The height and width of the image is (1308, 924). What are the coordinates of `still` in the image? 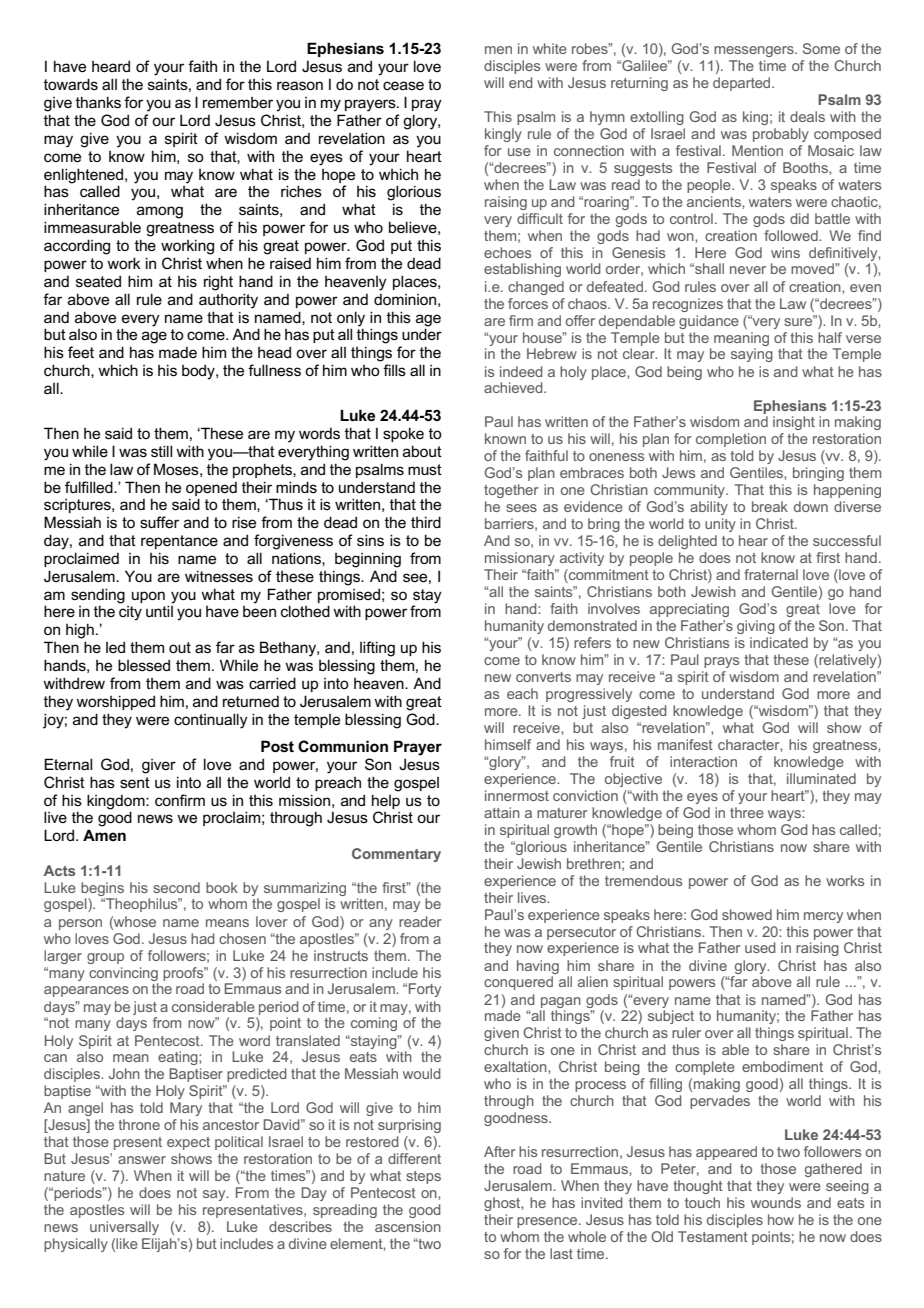 It's located at (161, 451).
